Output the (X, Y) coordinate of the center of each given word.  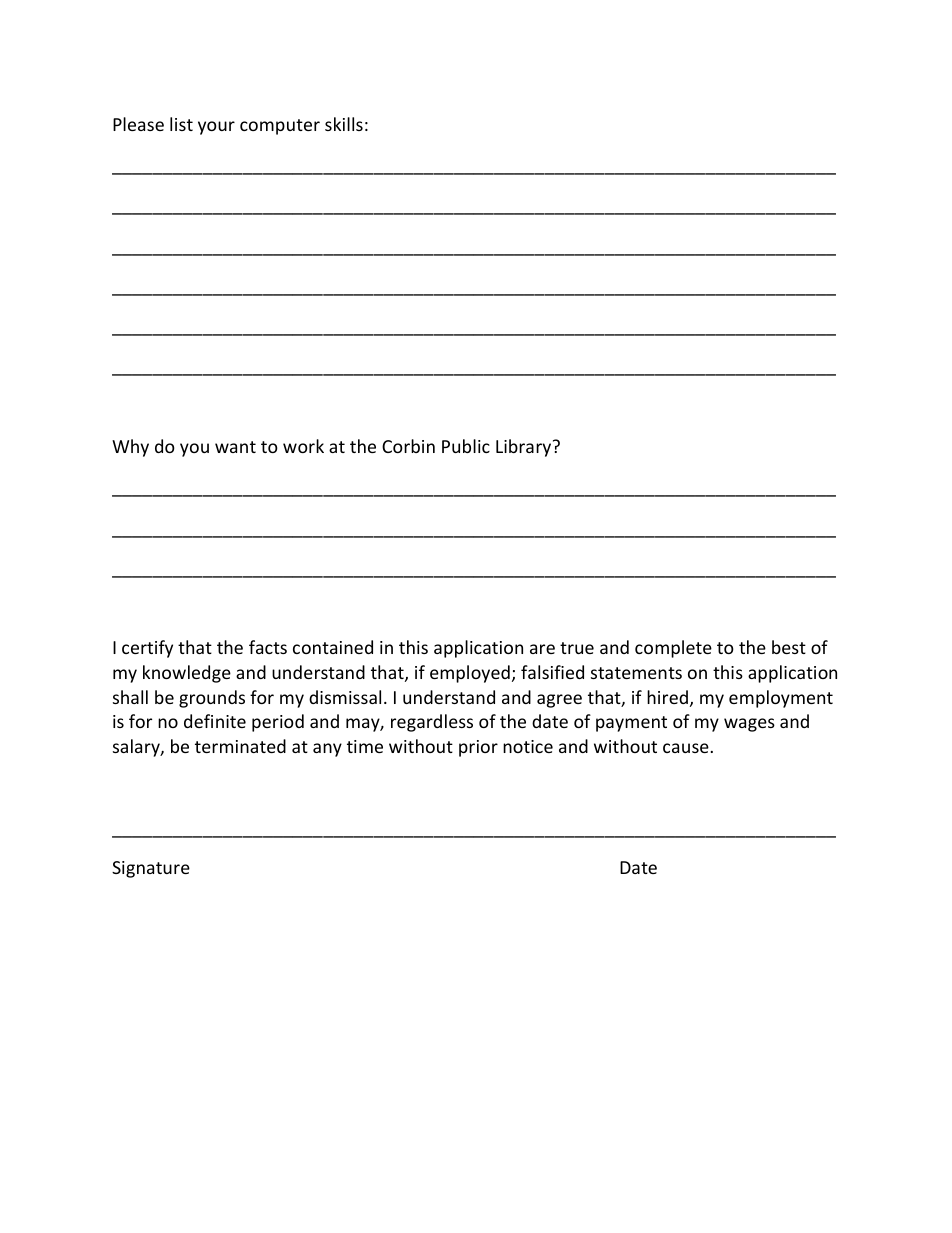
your (216, 128)
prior (478, 748)
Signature (151, 869)
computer (280, 127)
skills (344, 124)
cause (686, 748)
